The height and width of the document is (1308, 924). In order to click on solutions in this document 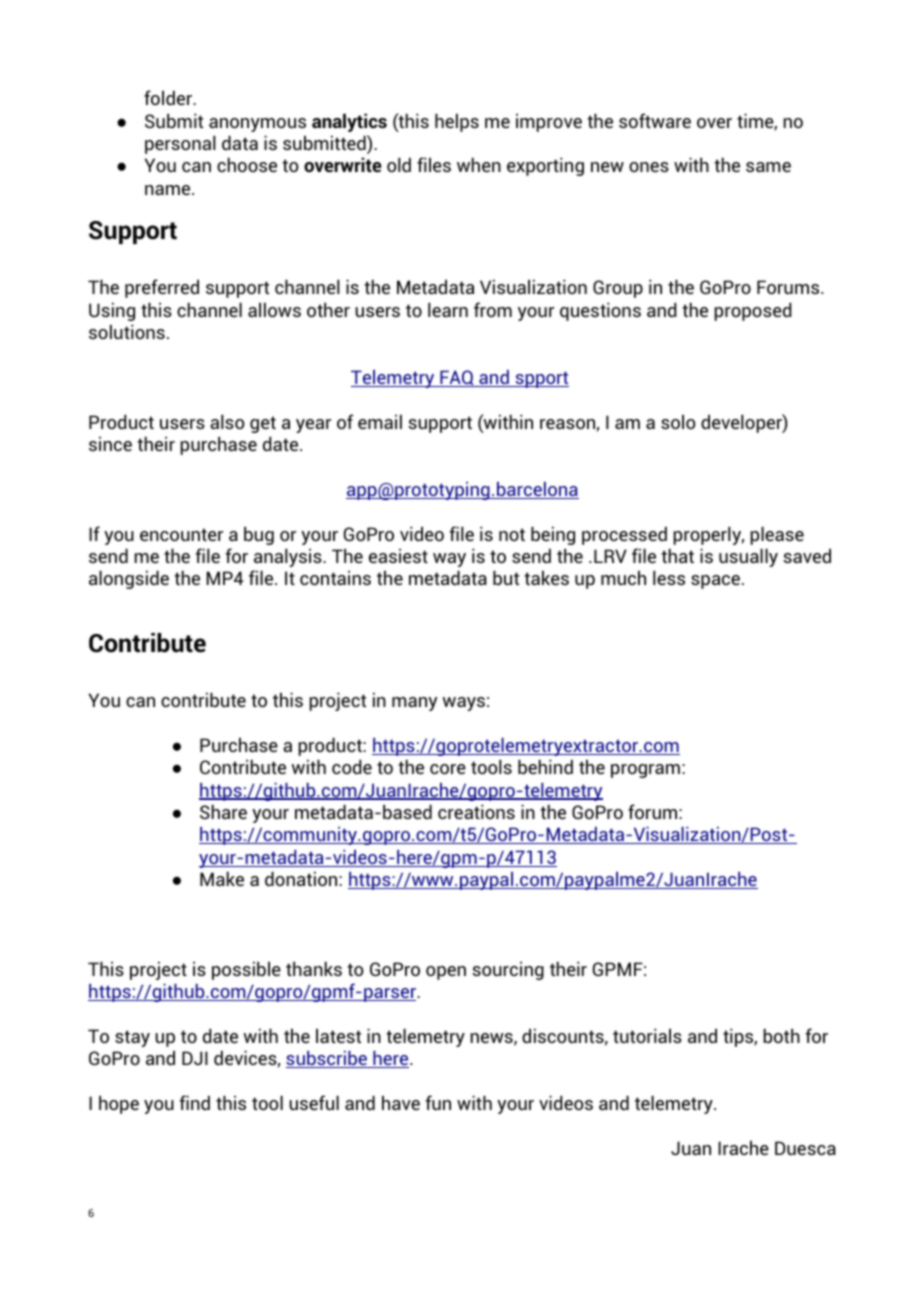, I will do `click(127, 331)`.
